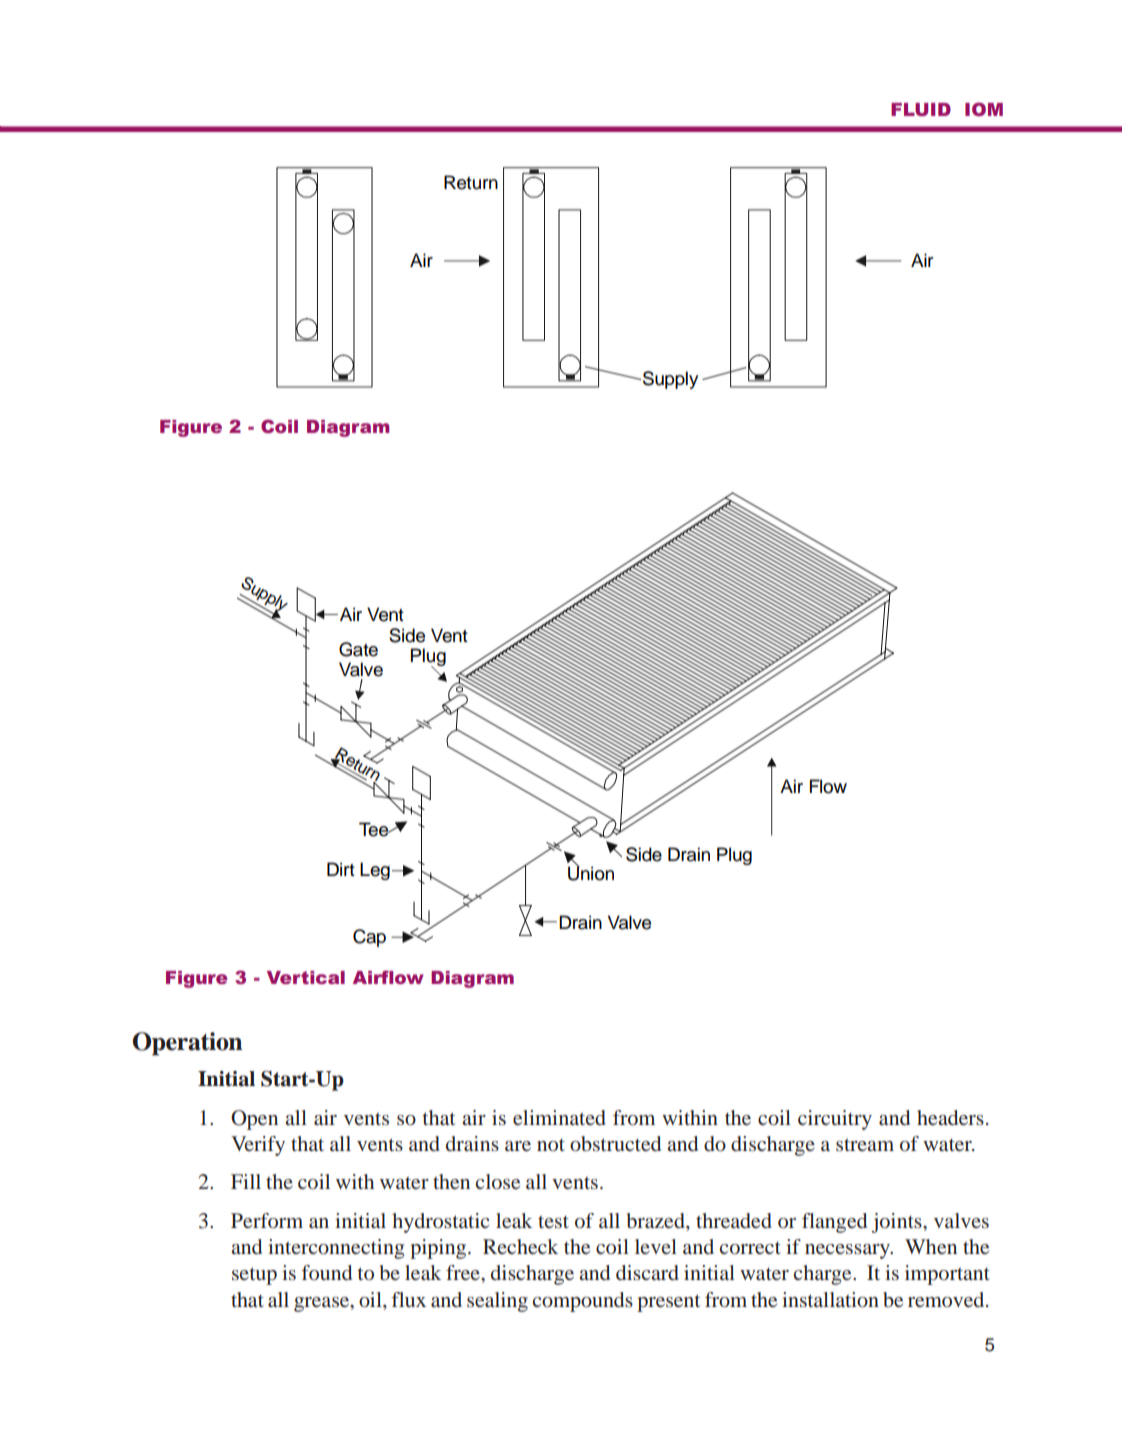  What do you see at coordinates (375, 829) in the screenshot?
I see `Tee` at bounding box center [375, 829].
